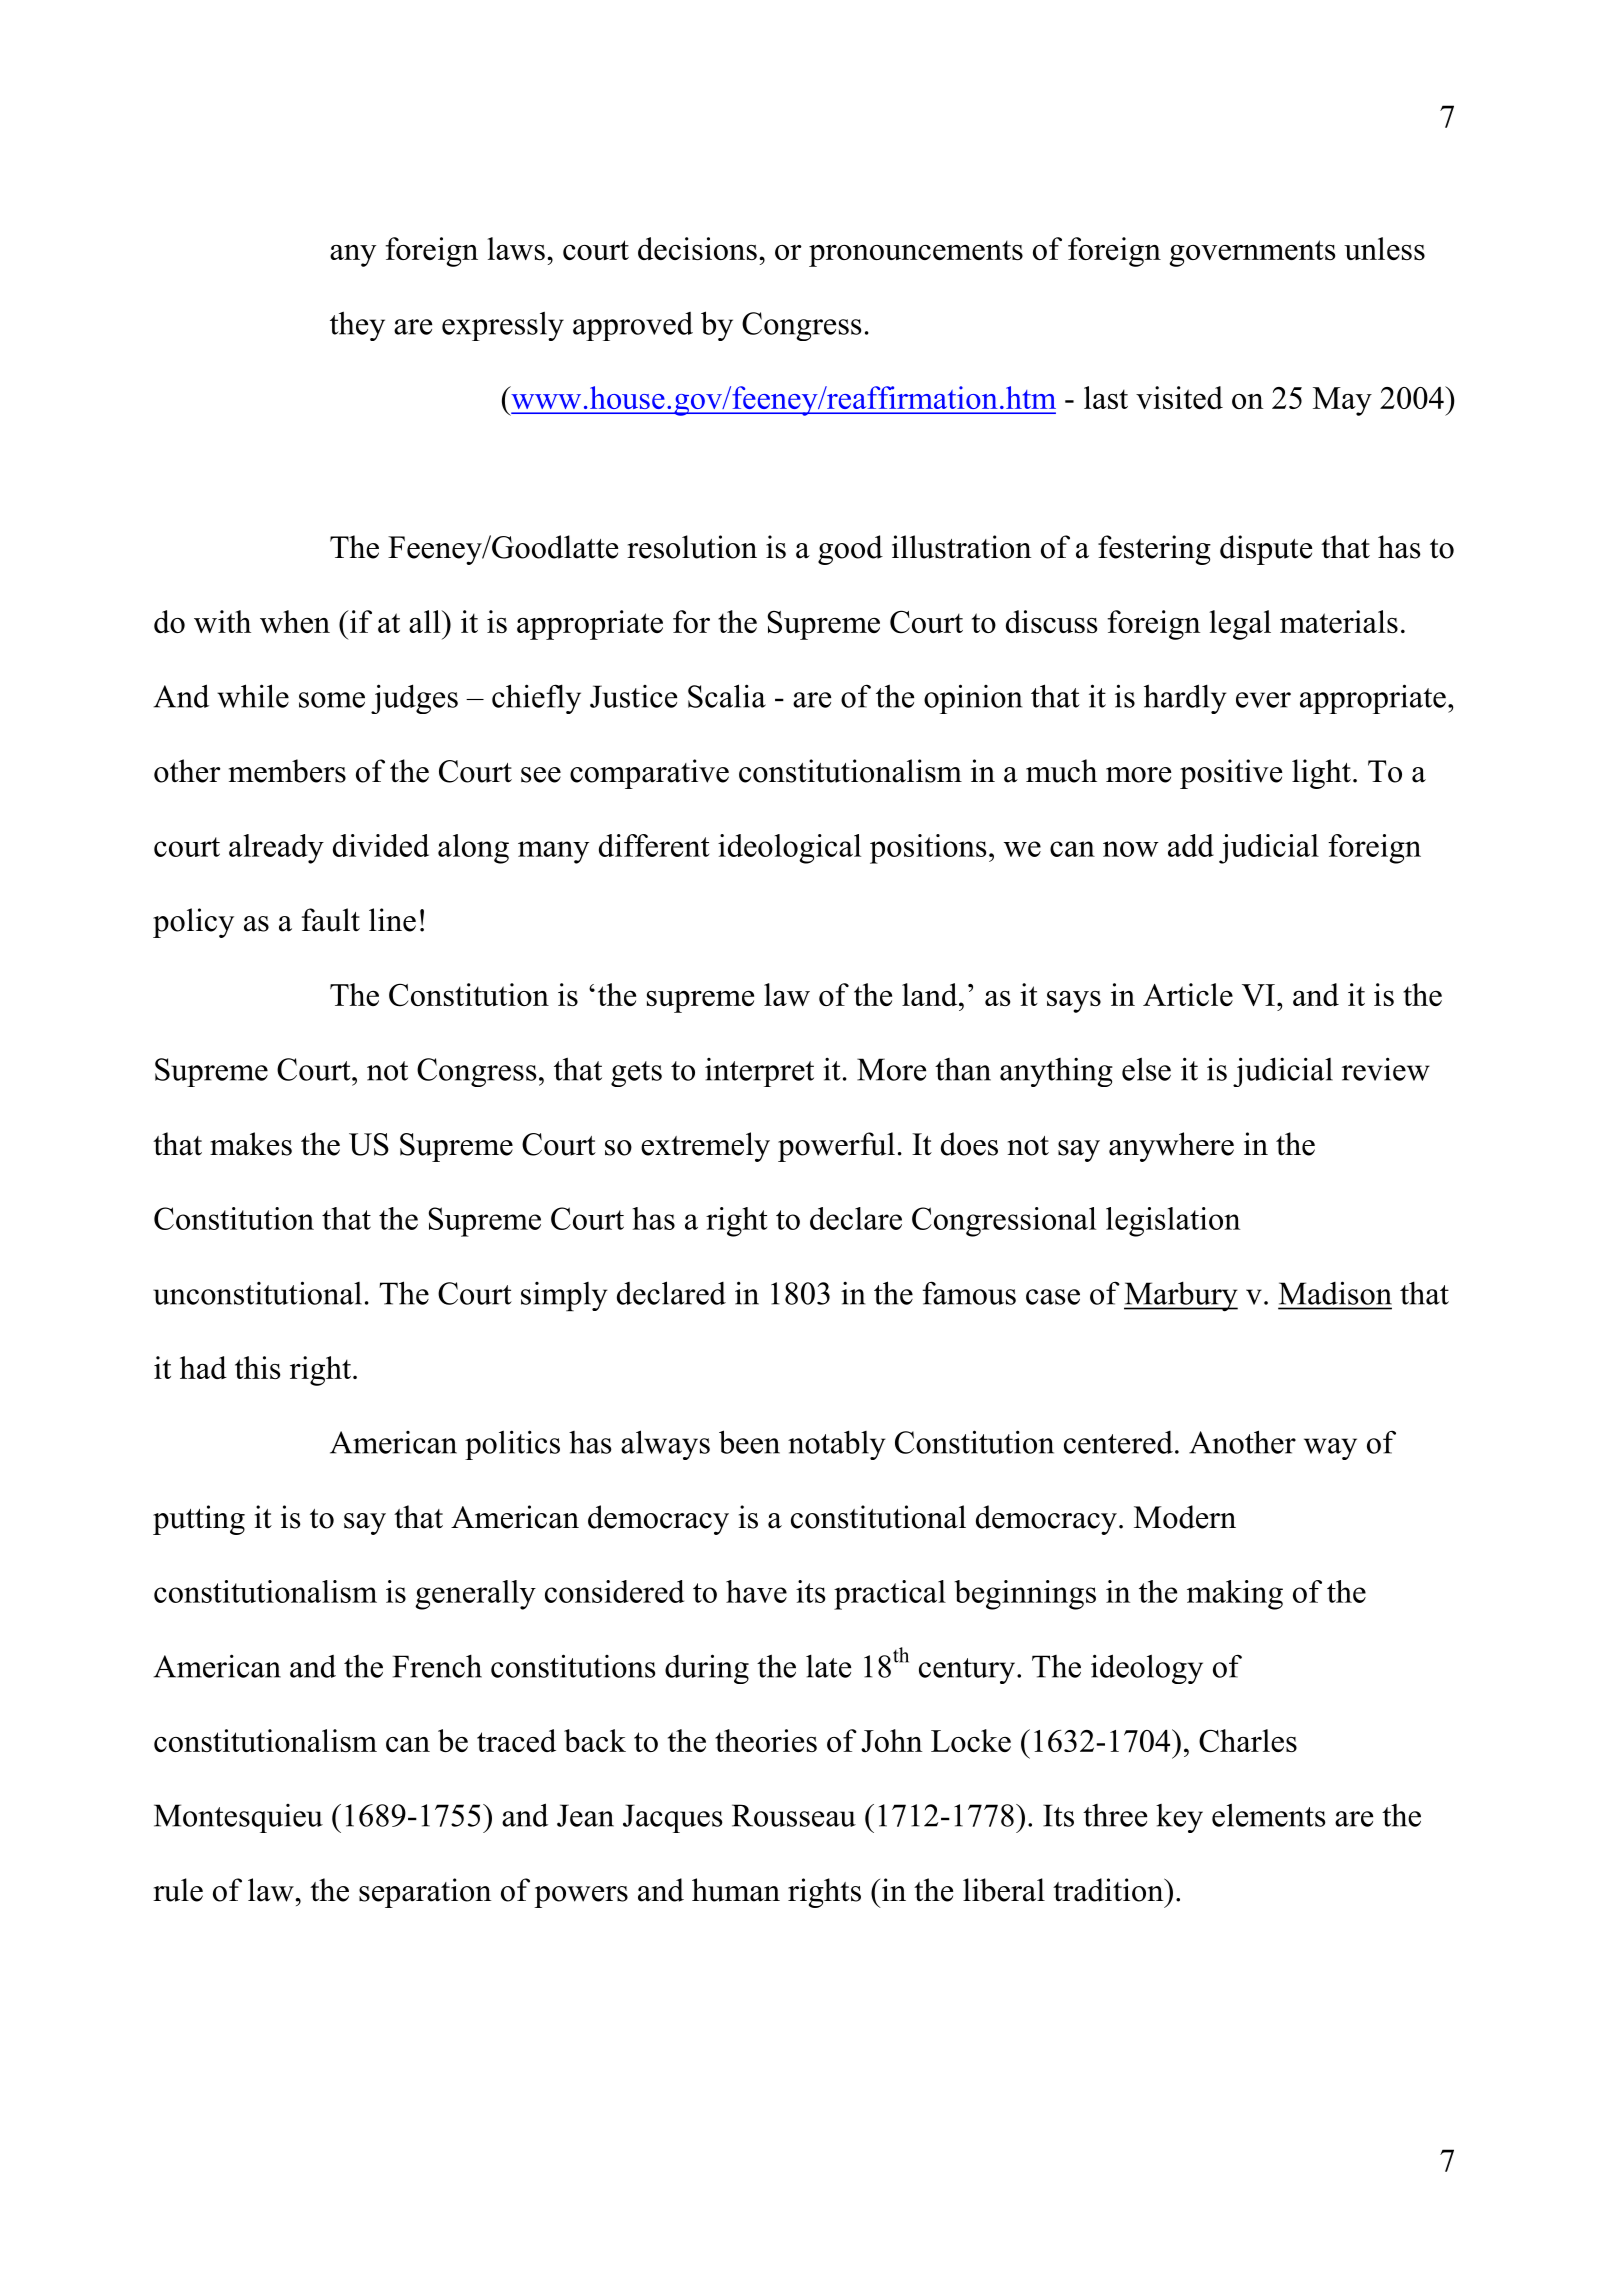 Image resolution: width=1608 pixels, height=2276 pixels. What do you see at coordinates (1146, 1069) in the page?
I see `else` at bounding box center [1146, 1069].
